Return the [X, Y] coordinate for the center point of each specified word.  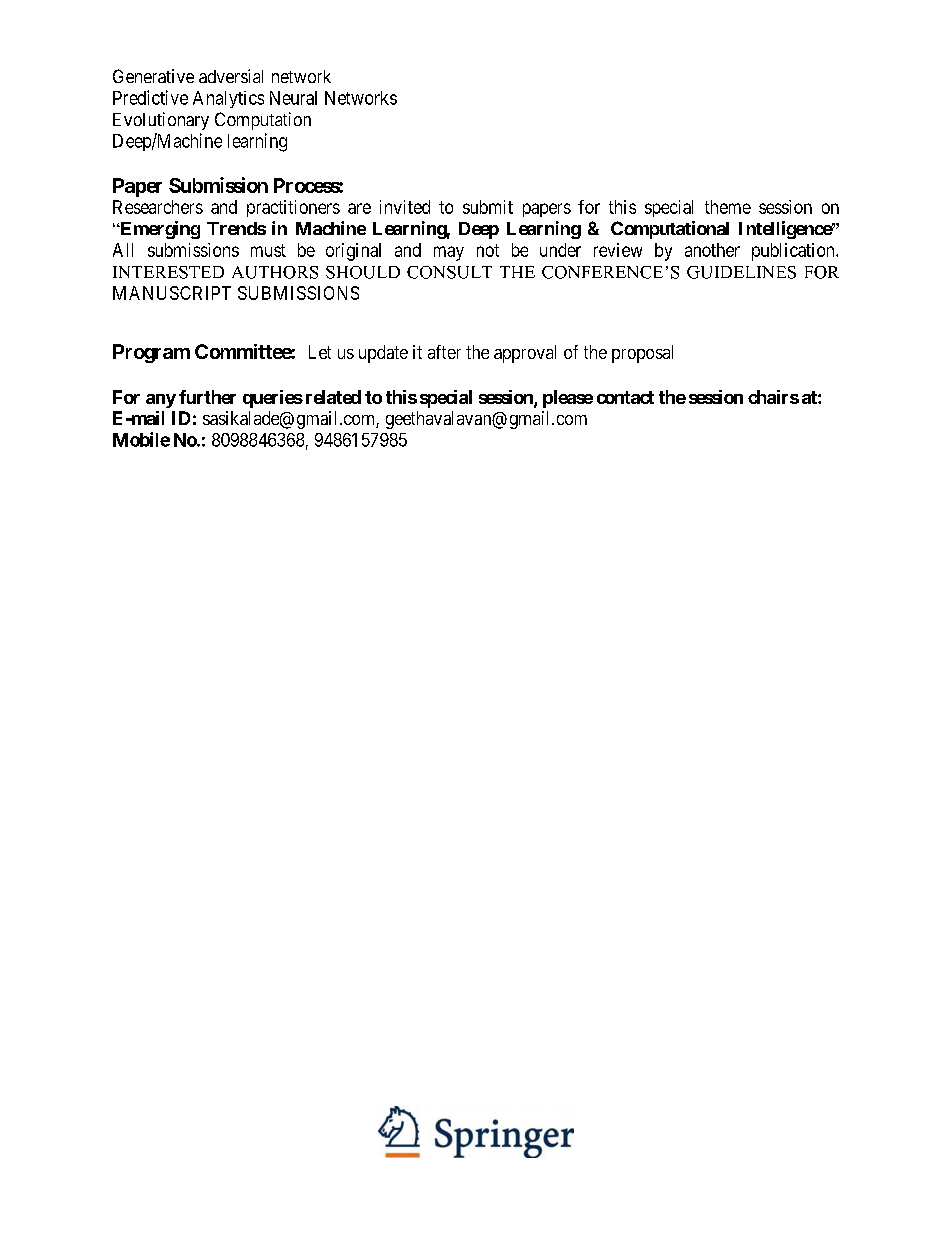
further [207, 397]
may [449, 253]
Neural [293, 98]
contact [625, 397]
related [333, 397]
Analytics [228, 99]
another [712, 250]
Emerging [159, 230]
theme [728, 207]
